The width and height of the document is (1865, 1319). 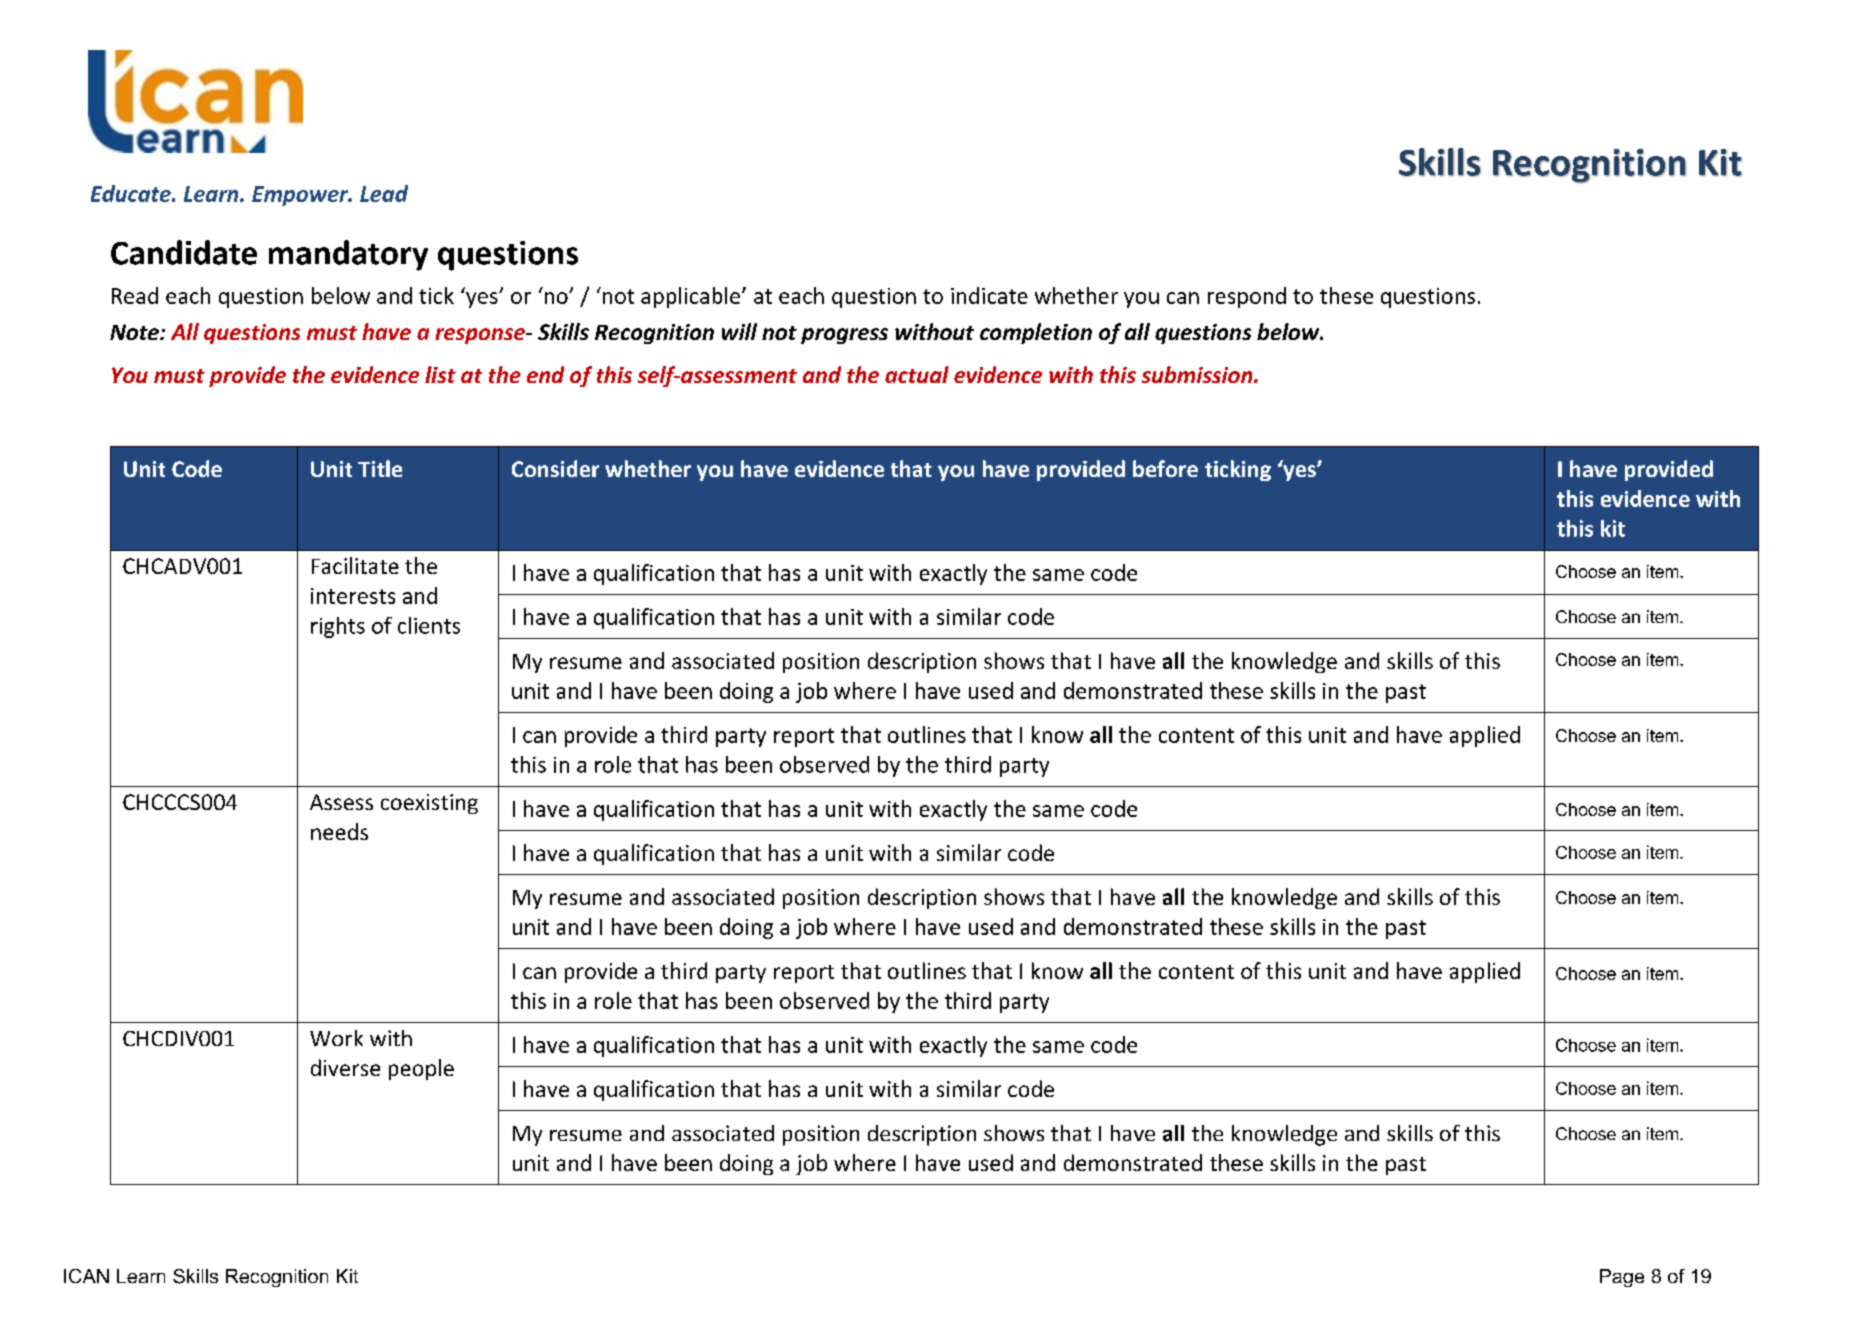 I want to click on respond, so click(x=1247, y=297).
